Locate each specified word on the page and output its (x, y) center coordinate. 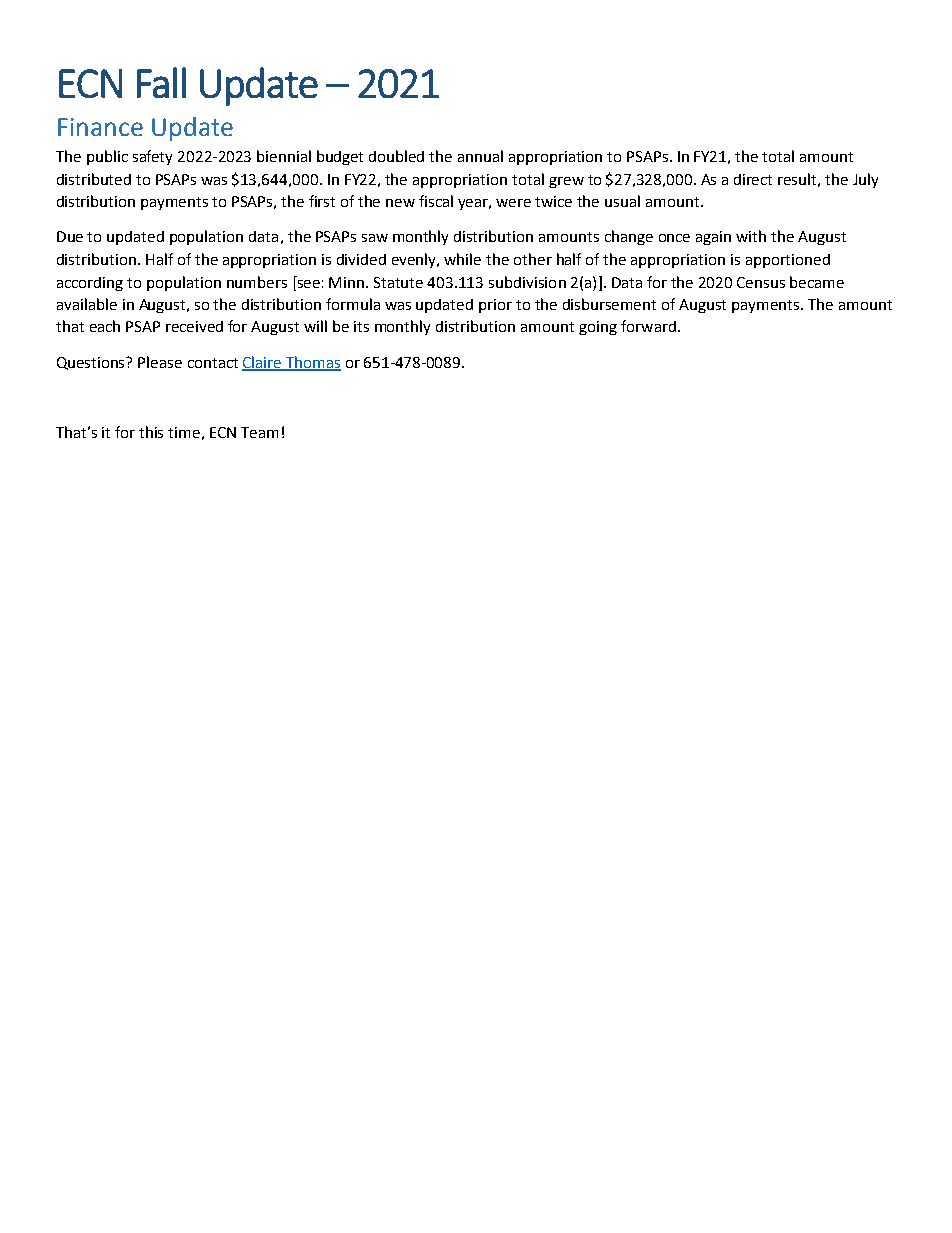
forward (648, 326)
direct (753, 179)
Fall (161, 82)
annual (480, 156)
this (151, 432)
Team (259, 432)
